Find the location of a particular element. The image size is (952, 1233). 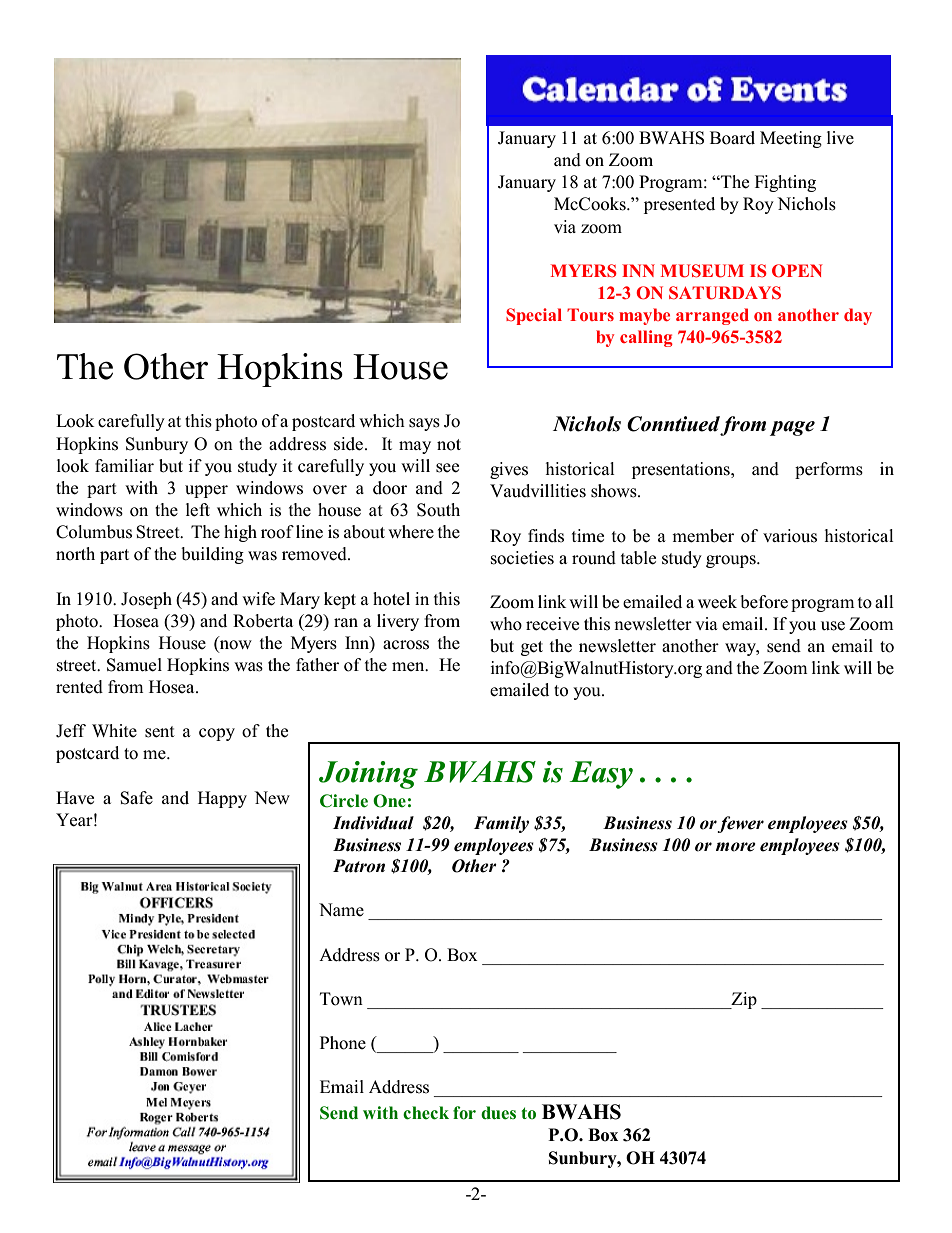

dues is located at coordinates (498, 1113).
